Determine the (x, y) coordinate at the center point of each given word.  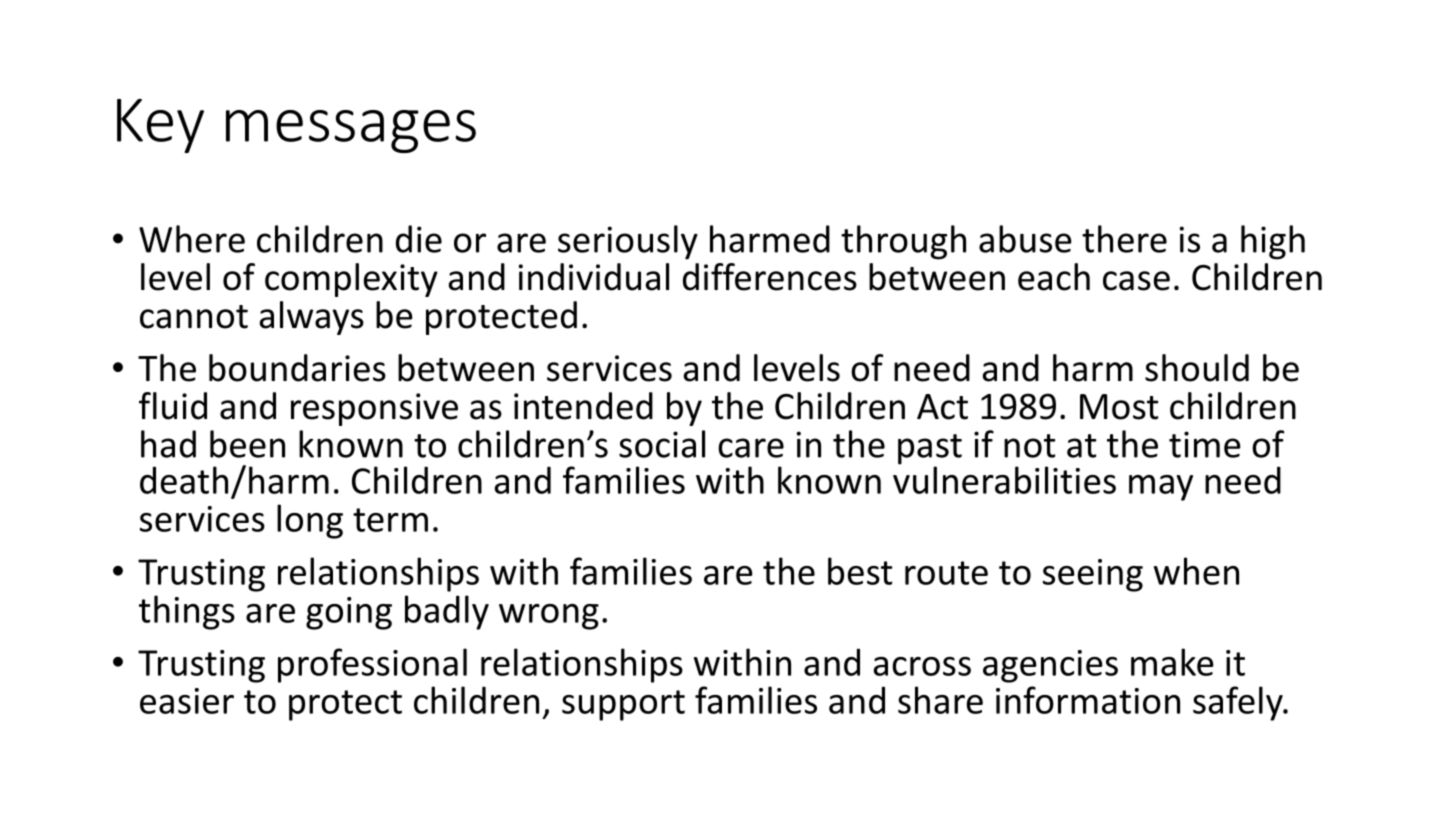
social (662, 444)
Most (1119, 407)
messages (351, 131)
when (1196, 571)
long (310, 521)
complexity (351, 280)
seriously (628, 242)
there (1124, 239)
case (1136, 281)
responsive (374, 409)
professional (372, 665)
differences (770, 277)
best (860, 571)
